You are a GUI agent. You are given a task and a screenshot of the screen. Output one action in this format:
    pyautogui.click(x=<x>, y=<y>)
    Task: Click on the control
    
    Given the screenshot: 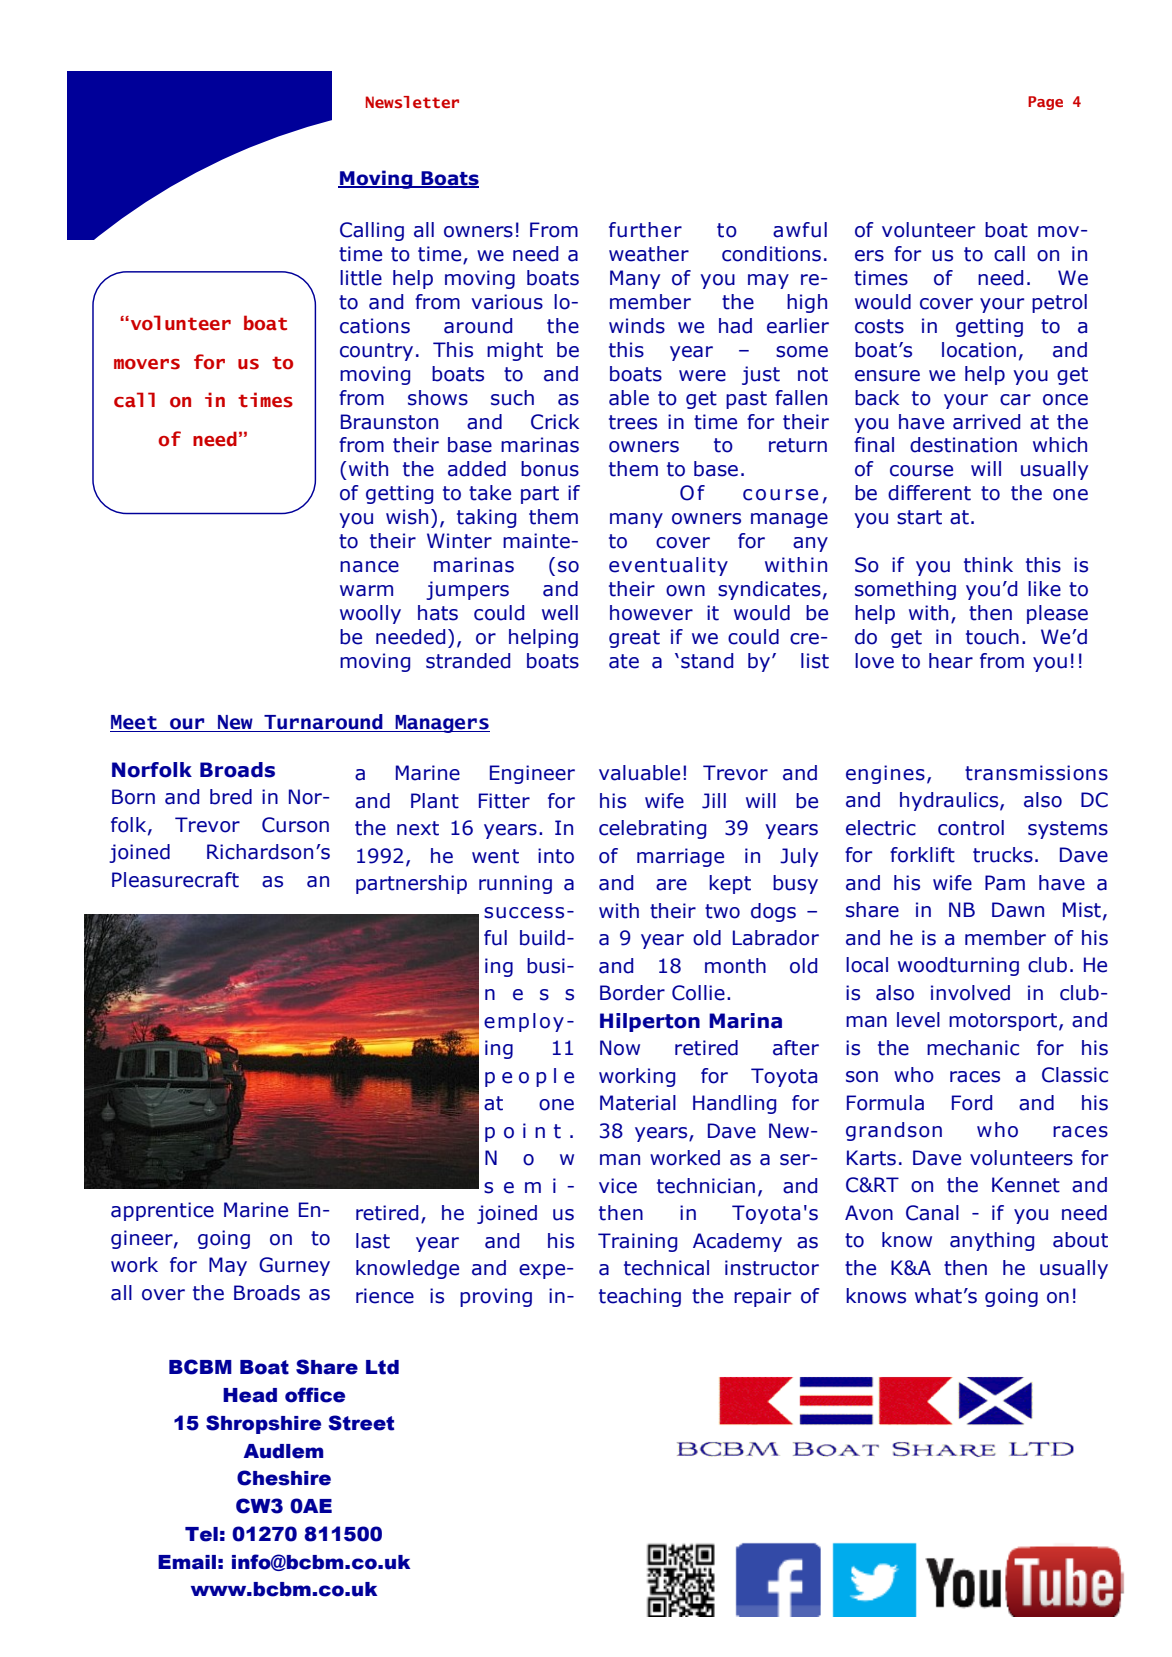 What is the action you would take?
    pyautogui.click(x=971, y=828)
